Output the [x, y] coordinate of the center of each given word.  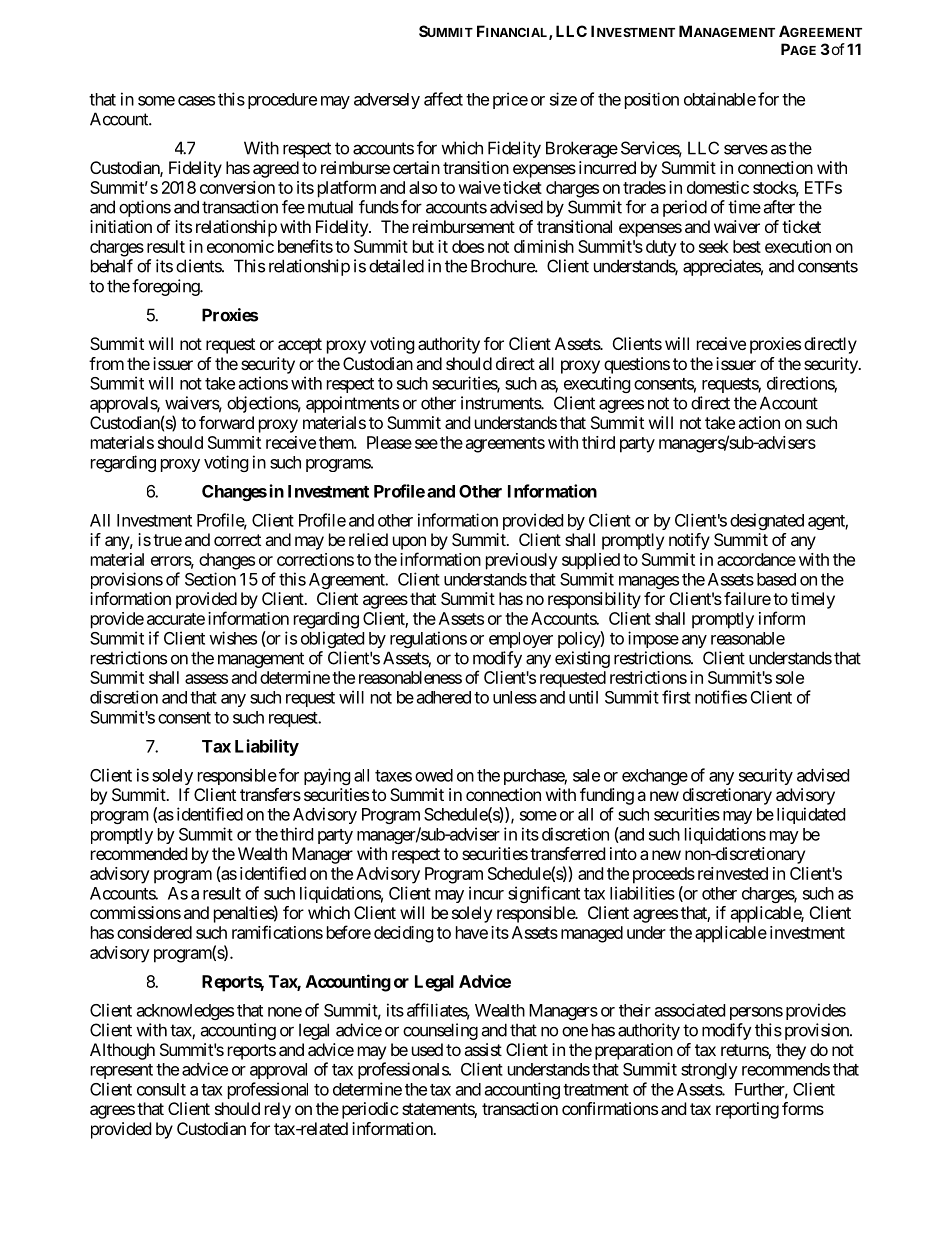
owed [434, 775]
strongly [709, 1071]
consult [161, 1089]
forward [226, 422]
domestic [718, 187]
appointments [352, 404]
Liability [267, 747]
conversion [237, 187]
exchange [655, 777]
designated [767, 521]
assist [483, 1049]
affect [443, 99]
